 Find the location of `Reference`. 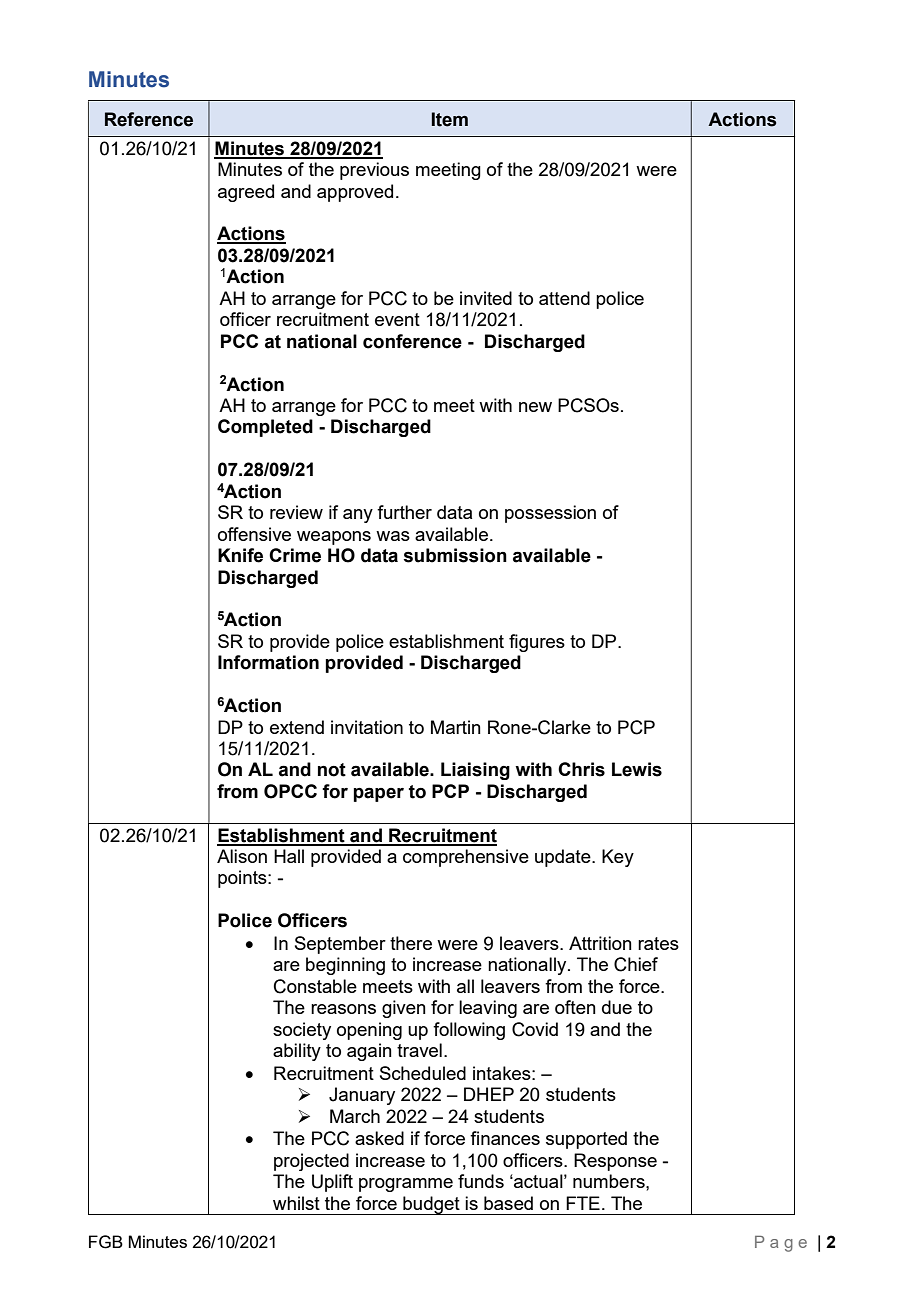

Reference is located at coordinates (149, 119).
